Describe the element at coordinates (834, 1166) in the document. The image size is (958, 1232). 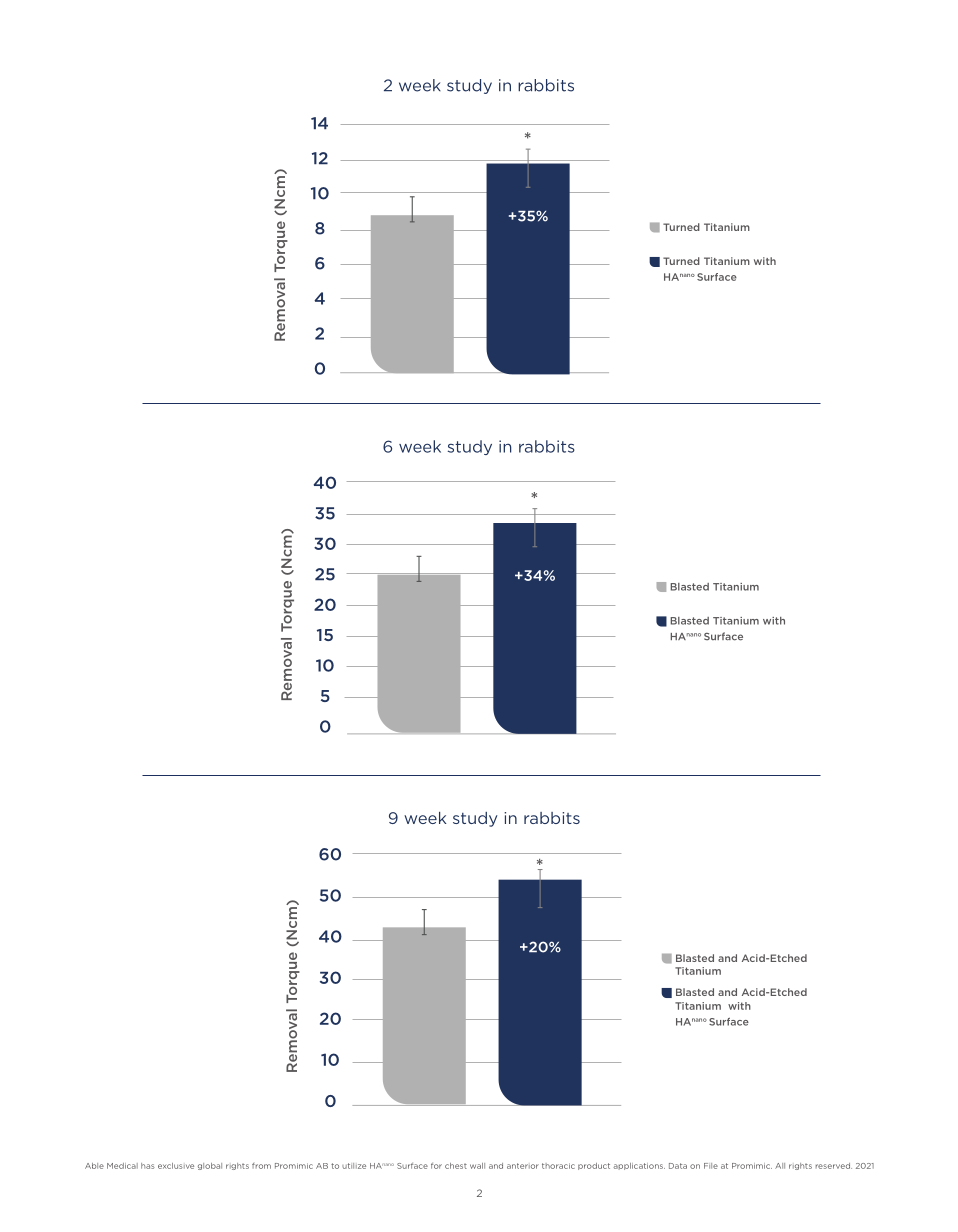
I see `reserved` at that location.
